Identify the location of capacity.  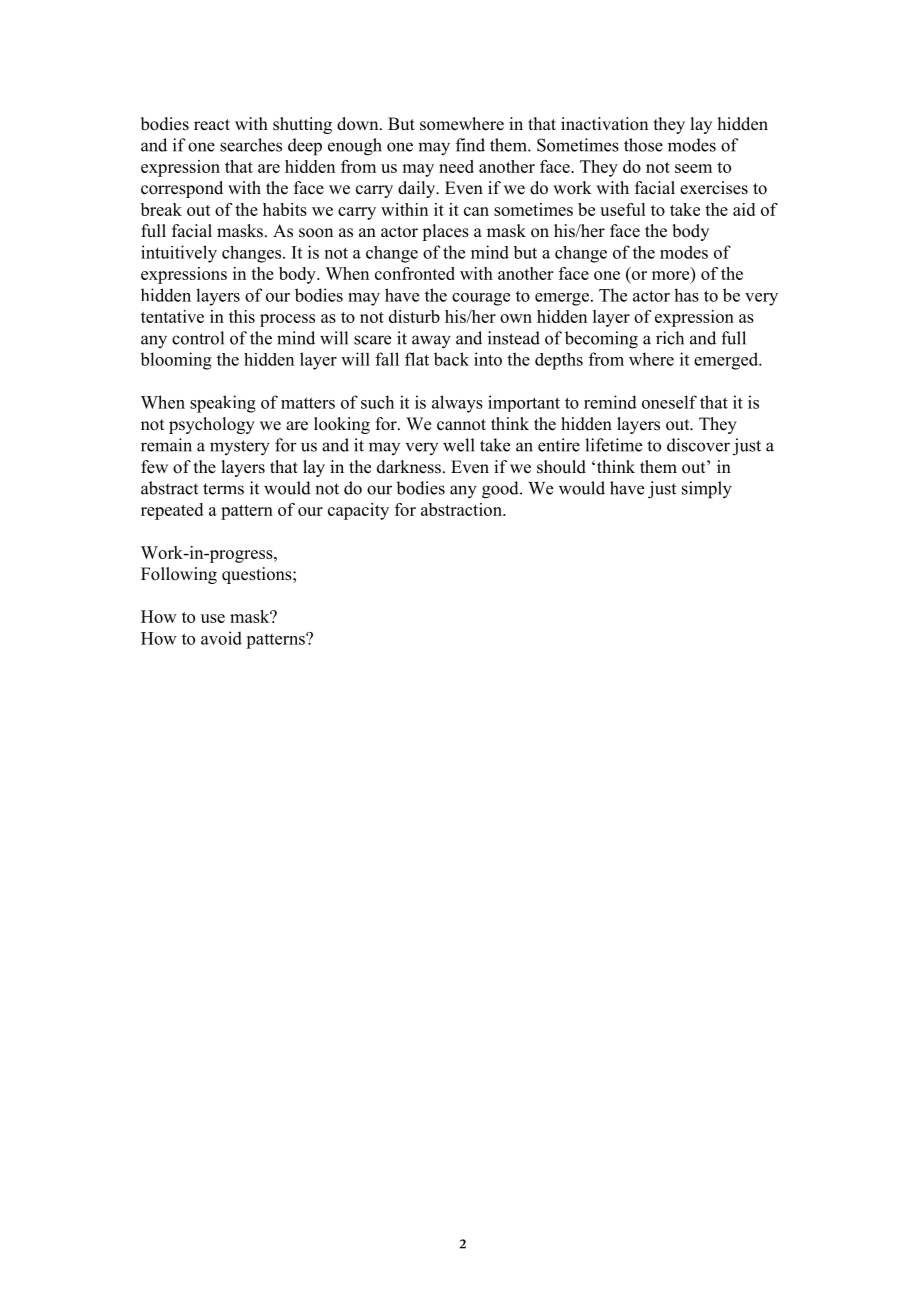
(358, 511).
